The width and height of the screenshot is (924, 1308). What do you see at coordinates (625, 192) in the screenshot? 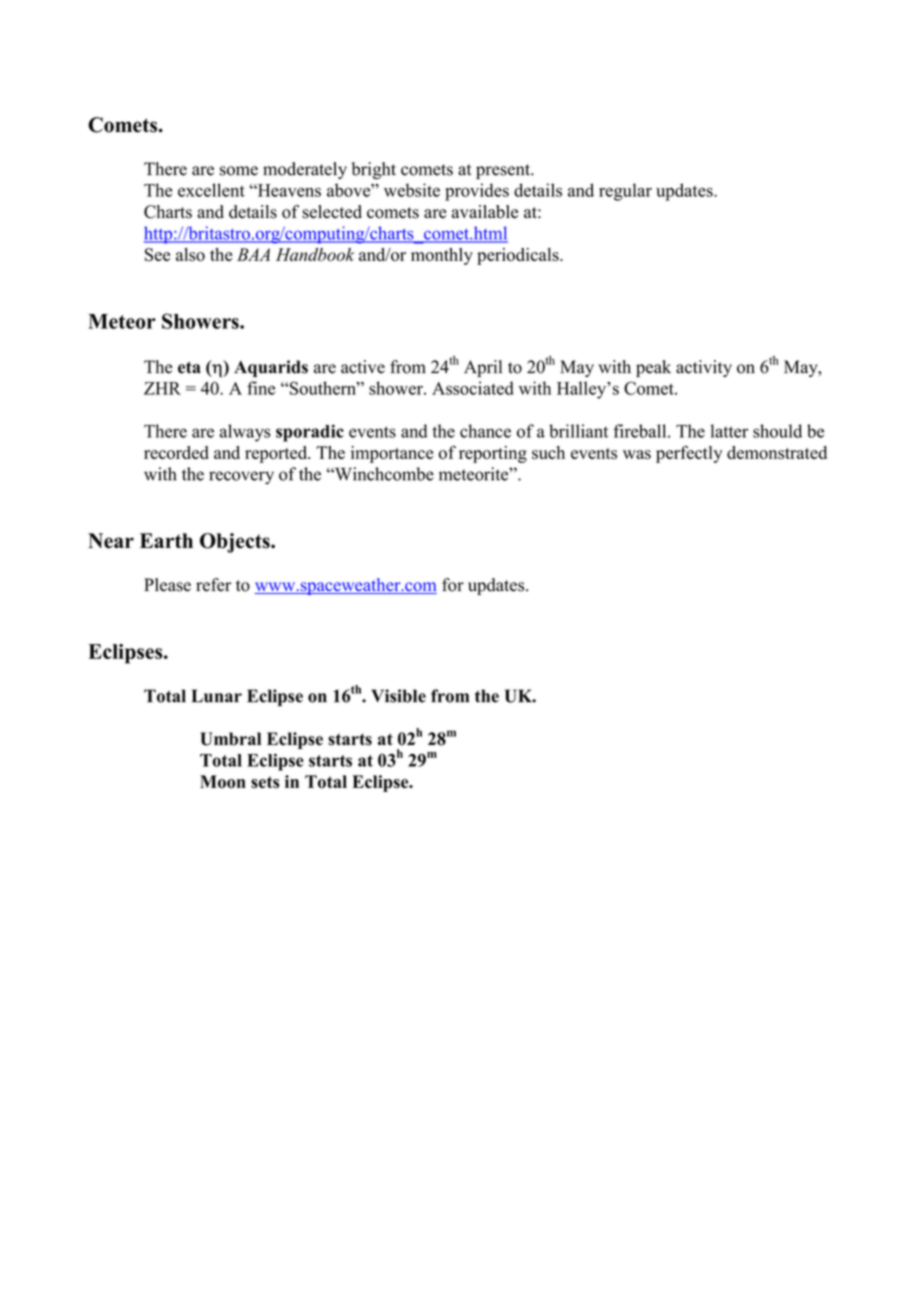
I see `regular` at bounding box center [625, 192].
